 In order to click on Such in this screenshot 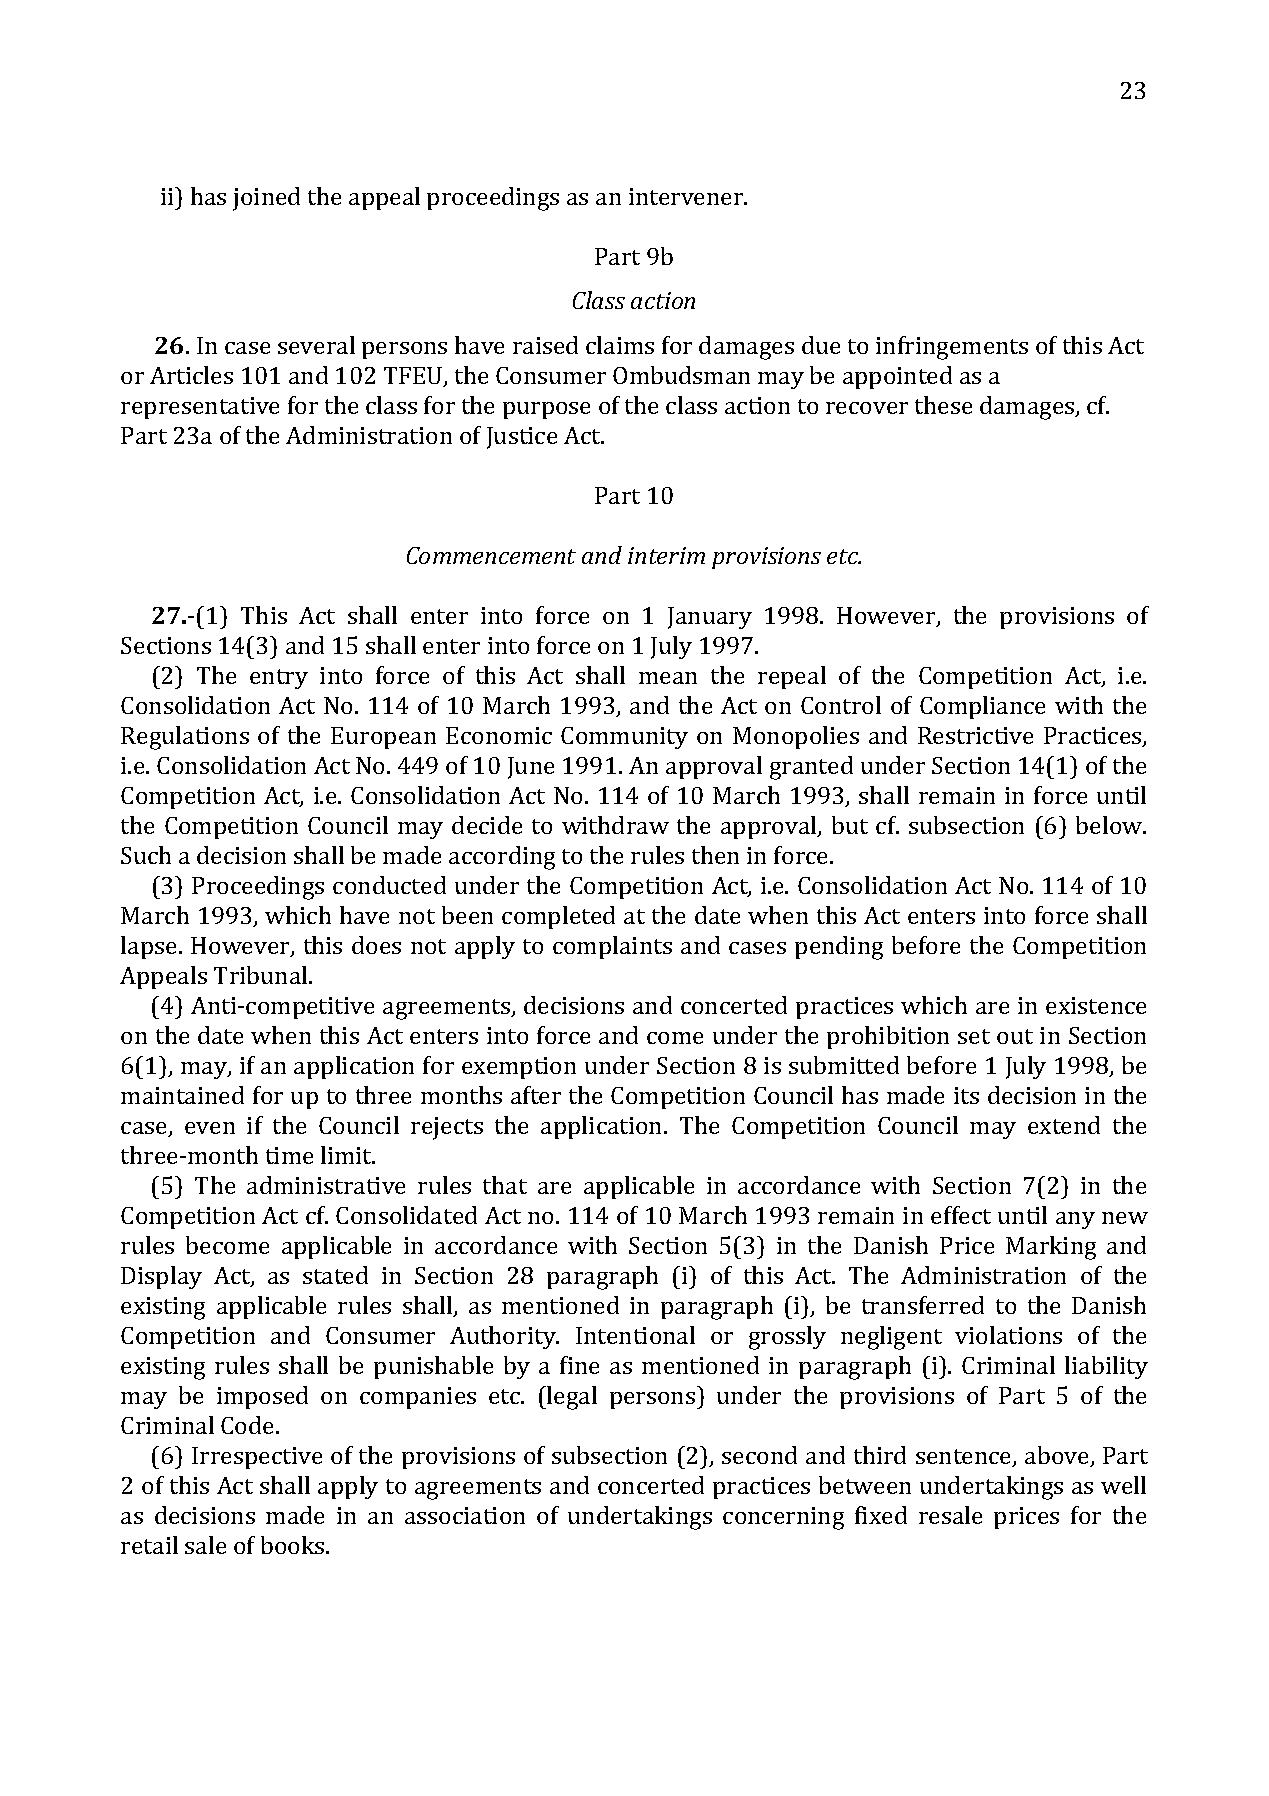, I will do `click(146, 855)`.
